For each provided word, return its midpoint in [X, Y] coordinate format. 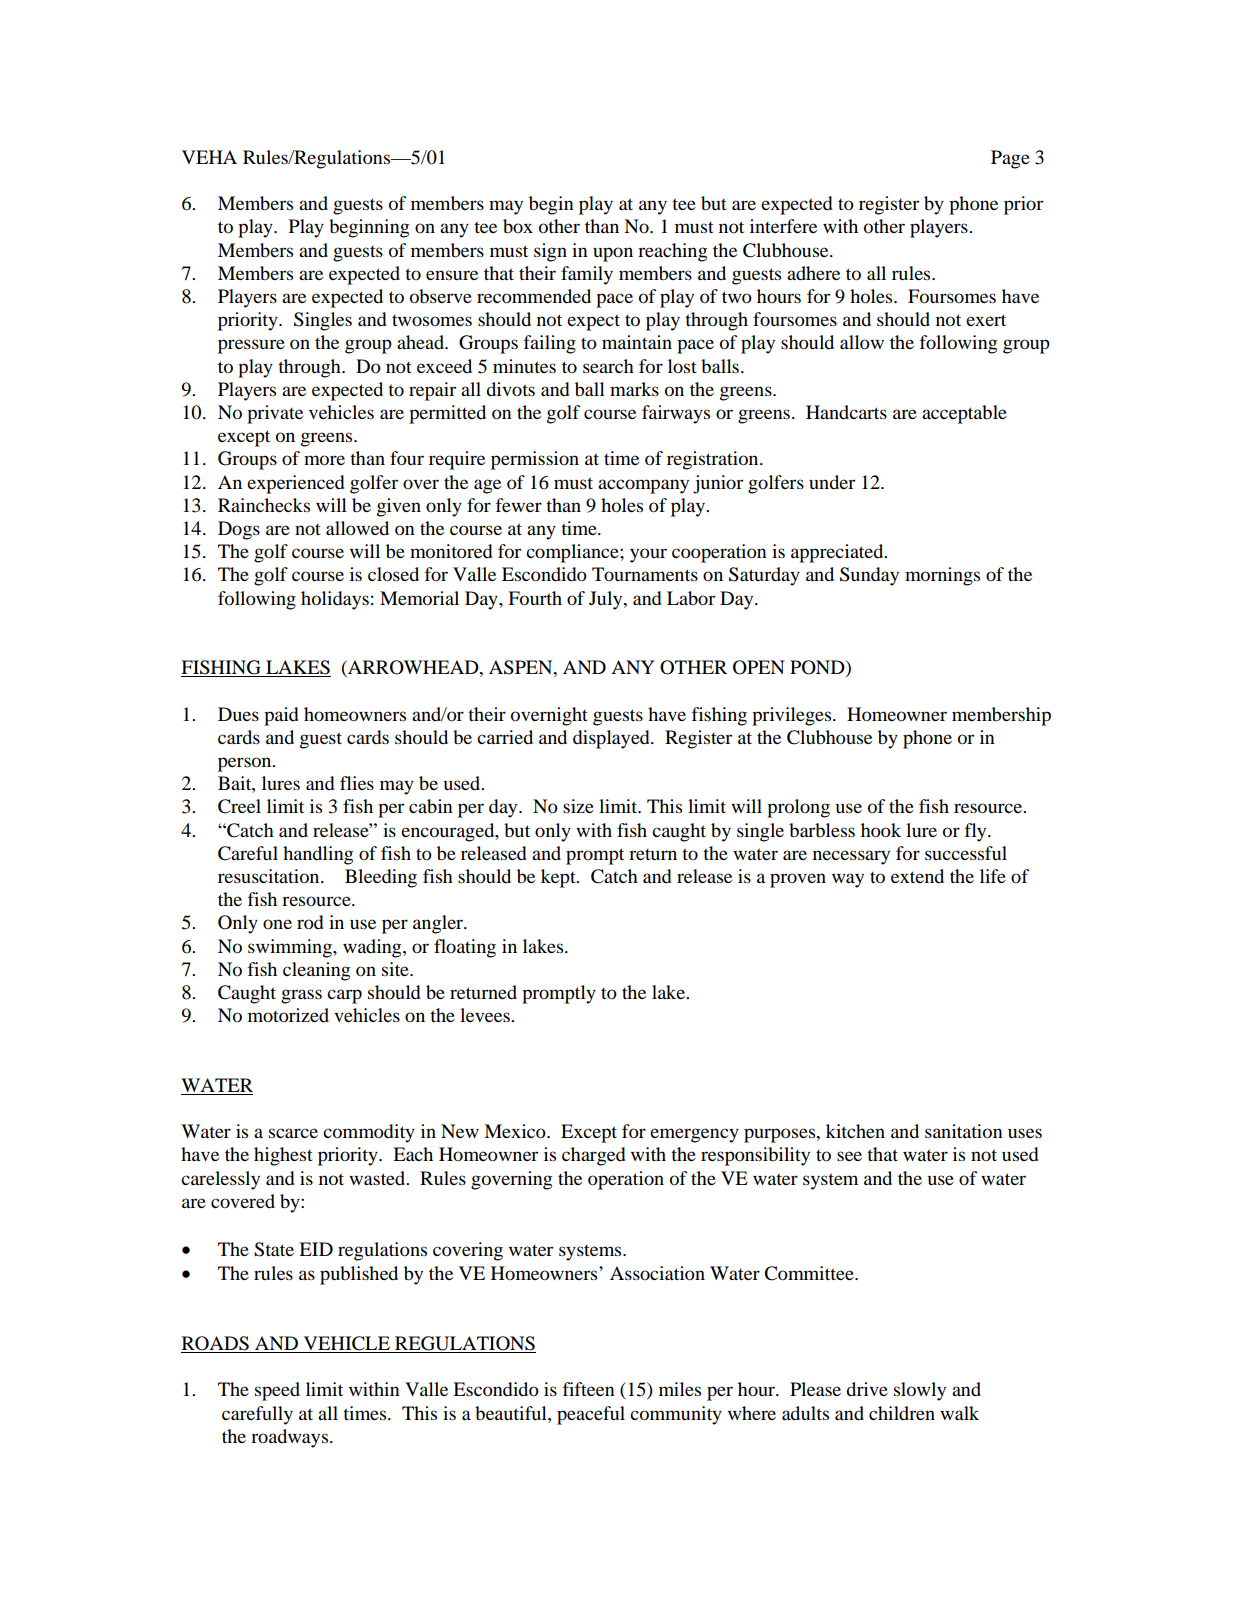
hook [881, 830]
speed [277, 1391]
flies [357, 783]
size [578, 806]
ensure [452, 275]
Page [1010, 159]
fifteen [589, 1389]
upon [613, 254]
